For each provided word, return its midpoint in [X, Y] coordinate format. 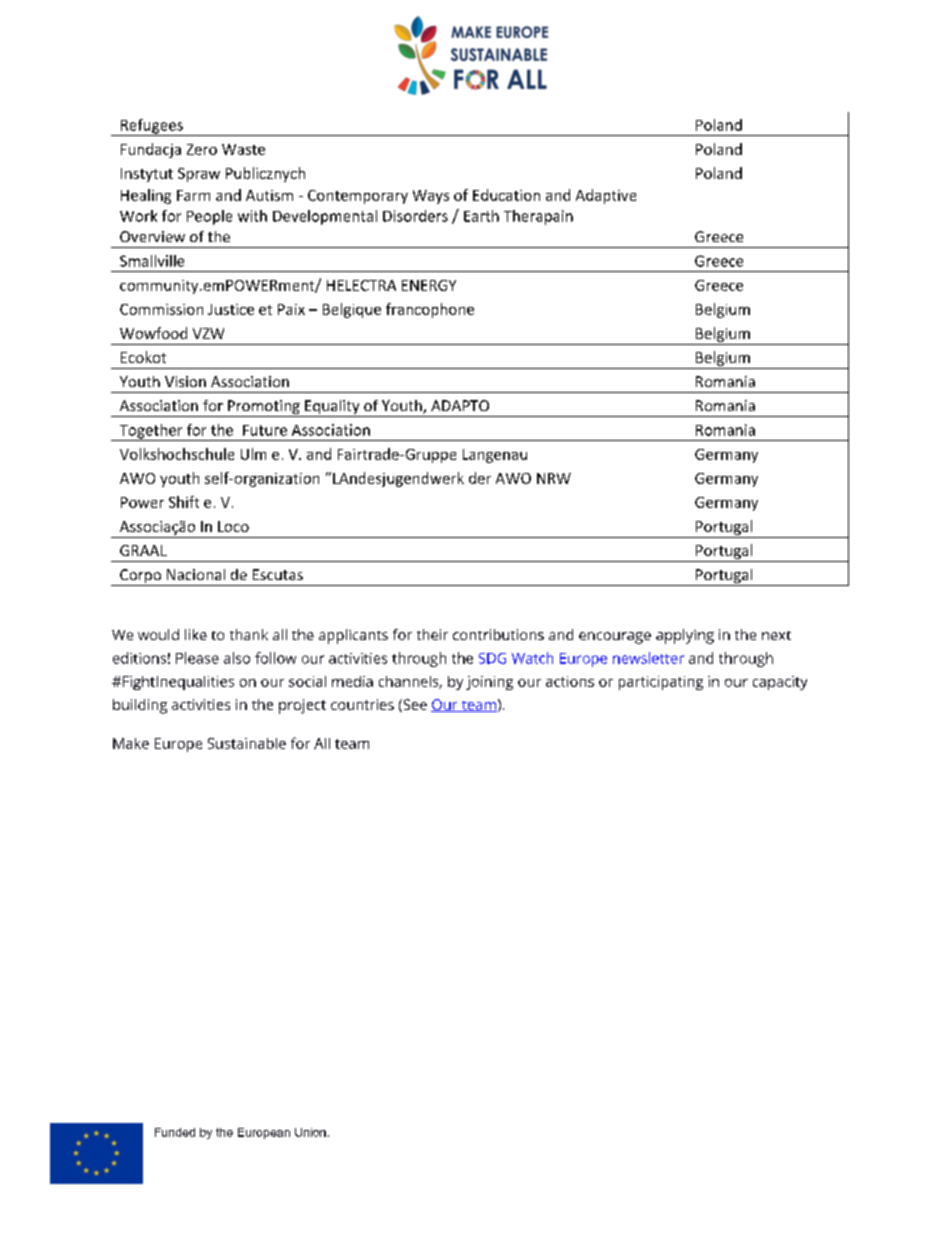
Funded [175, 1132]
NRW [554, 478]
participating [661, 683]
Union [310, 1132]
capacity [780, 683]
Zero [202, 149]
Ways [431, 197]
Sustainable [247, 743]
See [414, 705]
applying [685, 636]
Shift [184, 502]
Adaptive [606, 196]
